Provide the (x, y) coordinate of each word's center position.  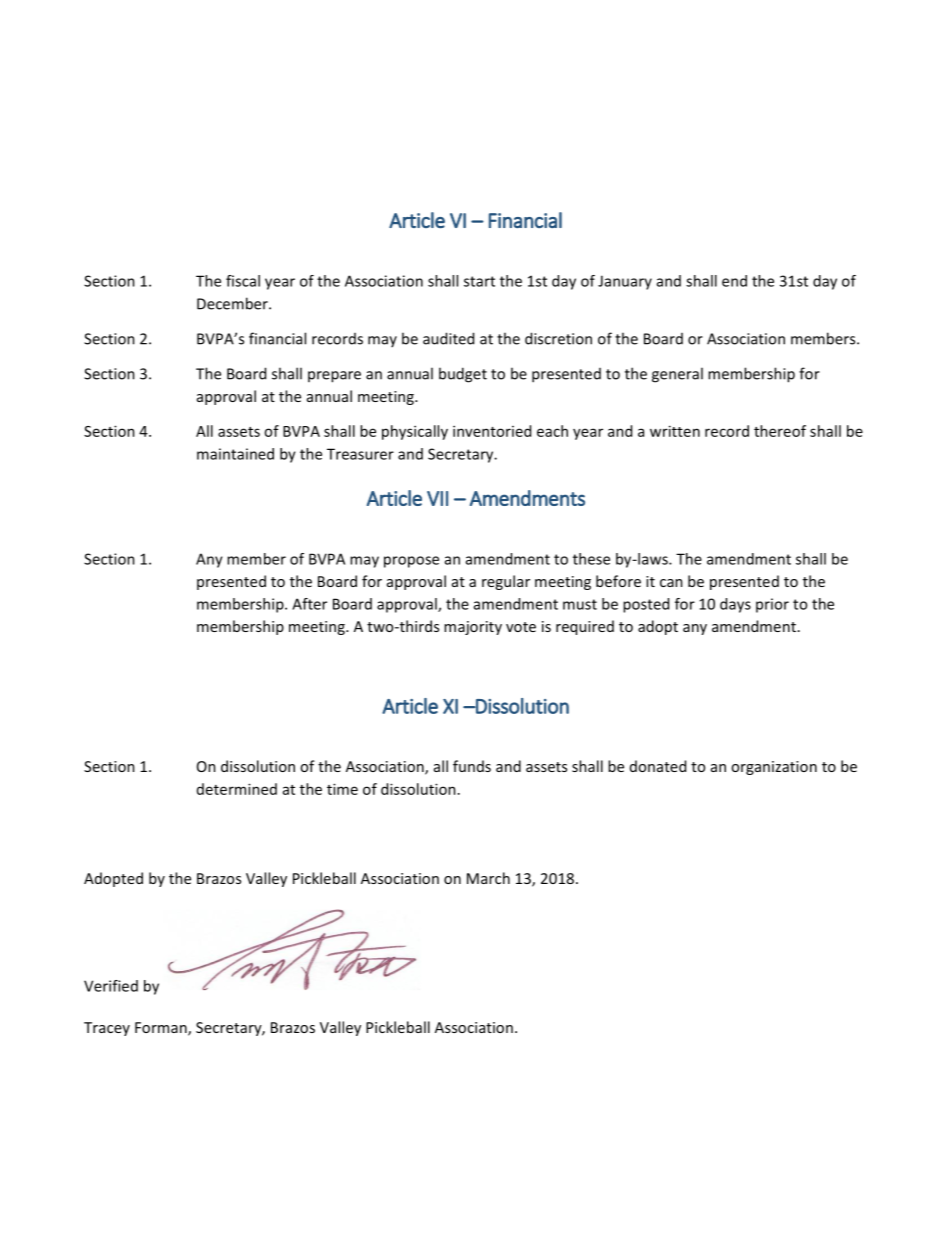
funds (472, 766)
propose (411, 562)
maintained (235, 454)
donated (658, 766)
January (625, 282)
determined (237, 789)
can (671, 583)
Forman (162, 1029)
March (488, 878)
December (233, 303)
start (479, 281)
